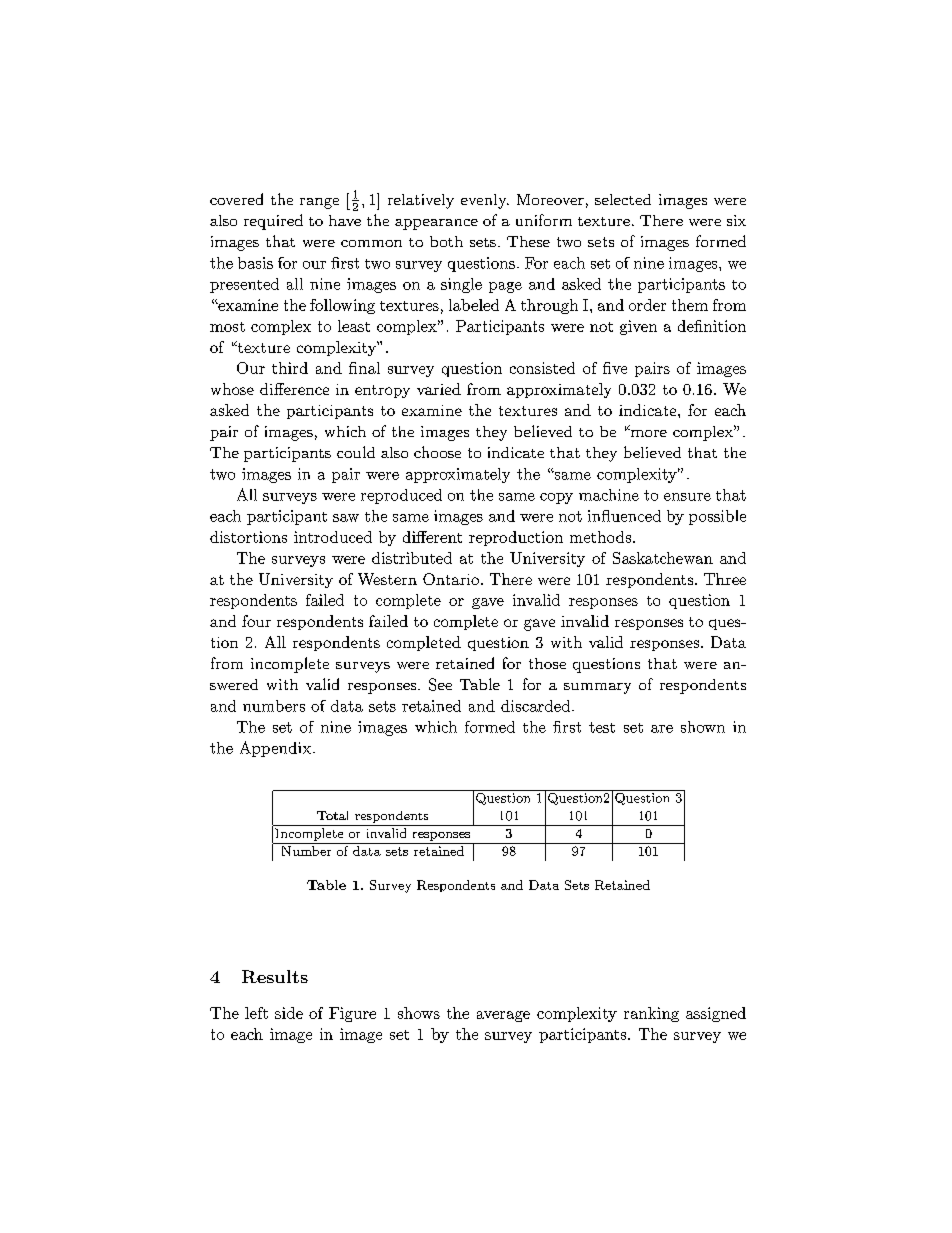  I want to click on selected, so click(623, 199).
